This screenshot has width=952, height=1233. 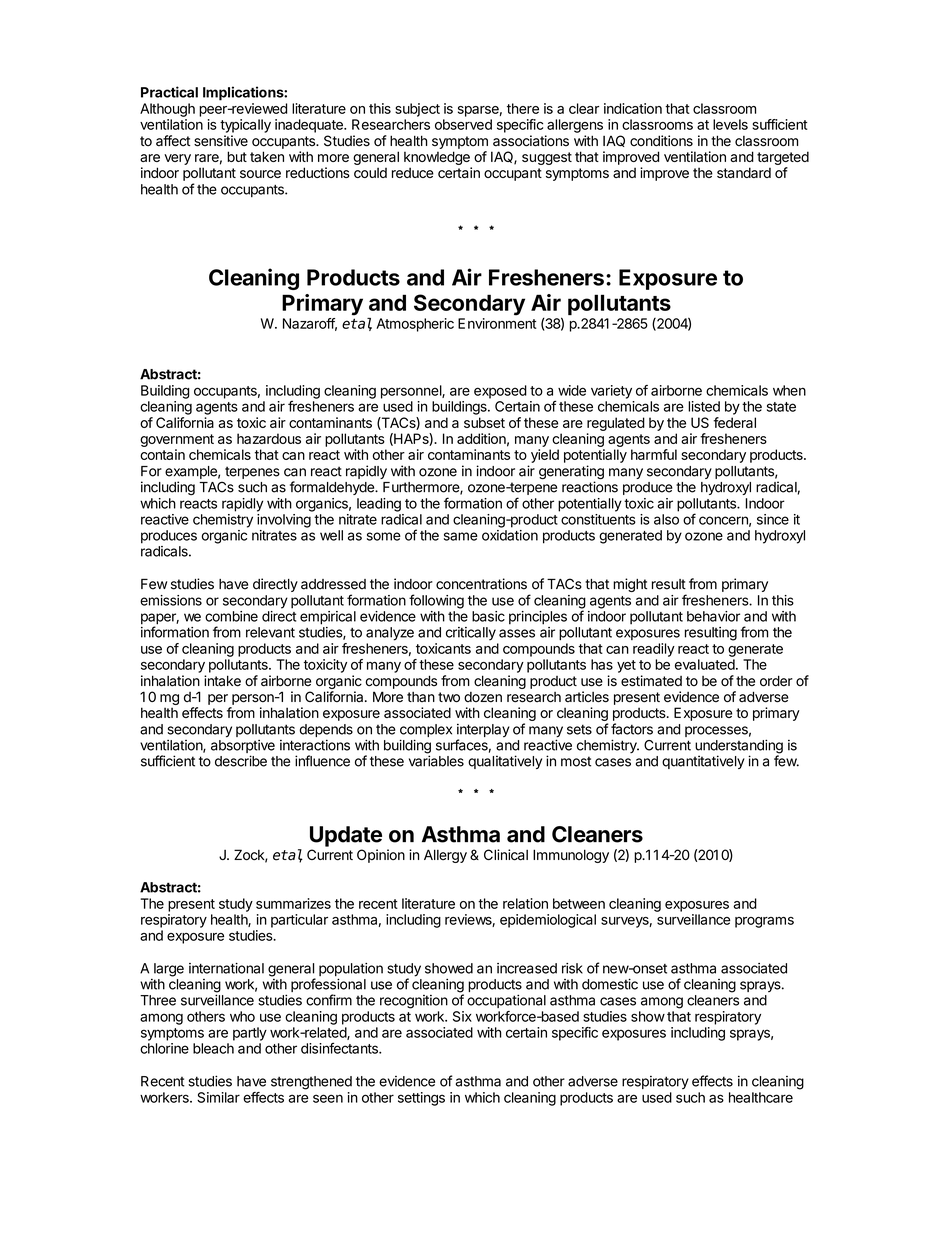 What do you see at coordinates (421, 1099) in the screenshot?
I see `settings` at bounding box center [421, 1099].
